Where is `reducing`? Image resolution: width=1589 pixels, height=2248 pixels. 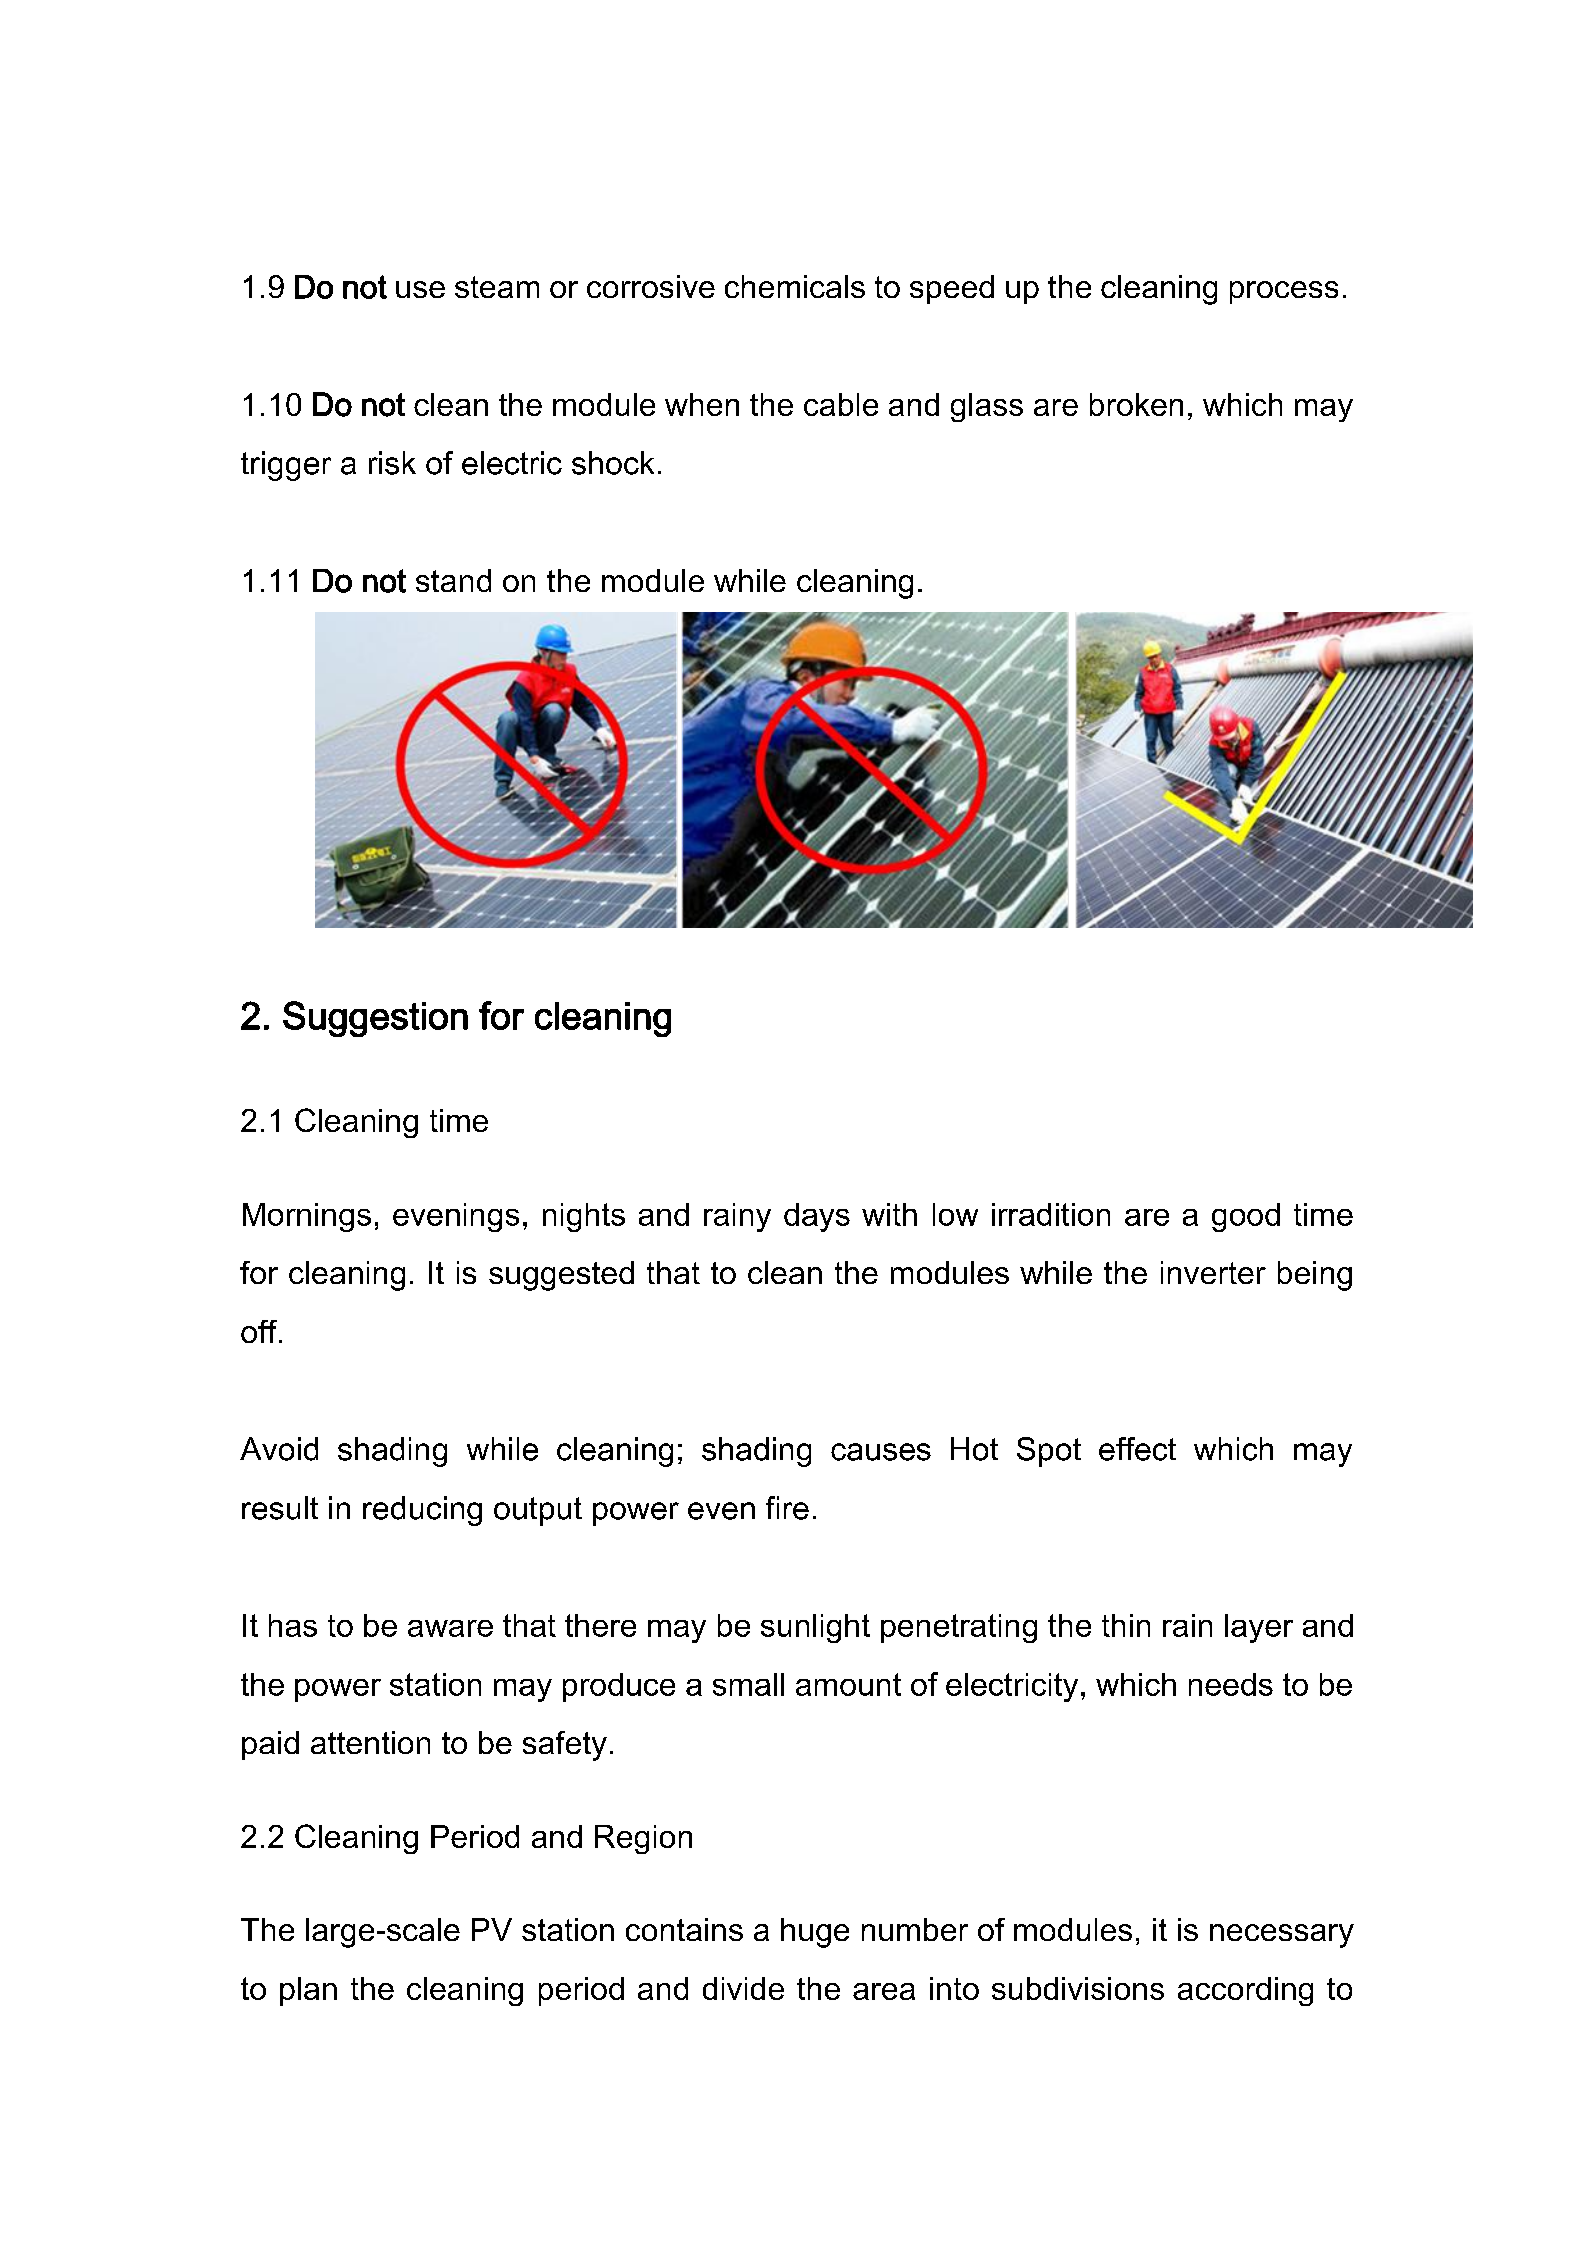 reducing is located at coordinates (422, 1511).
